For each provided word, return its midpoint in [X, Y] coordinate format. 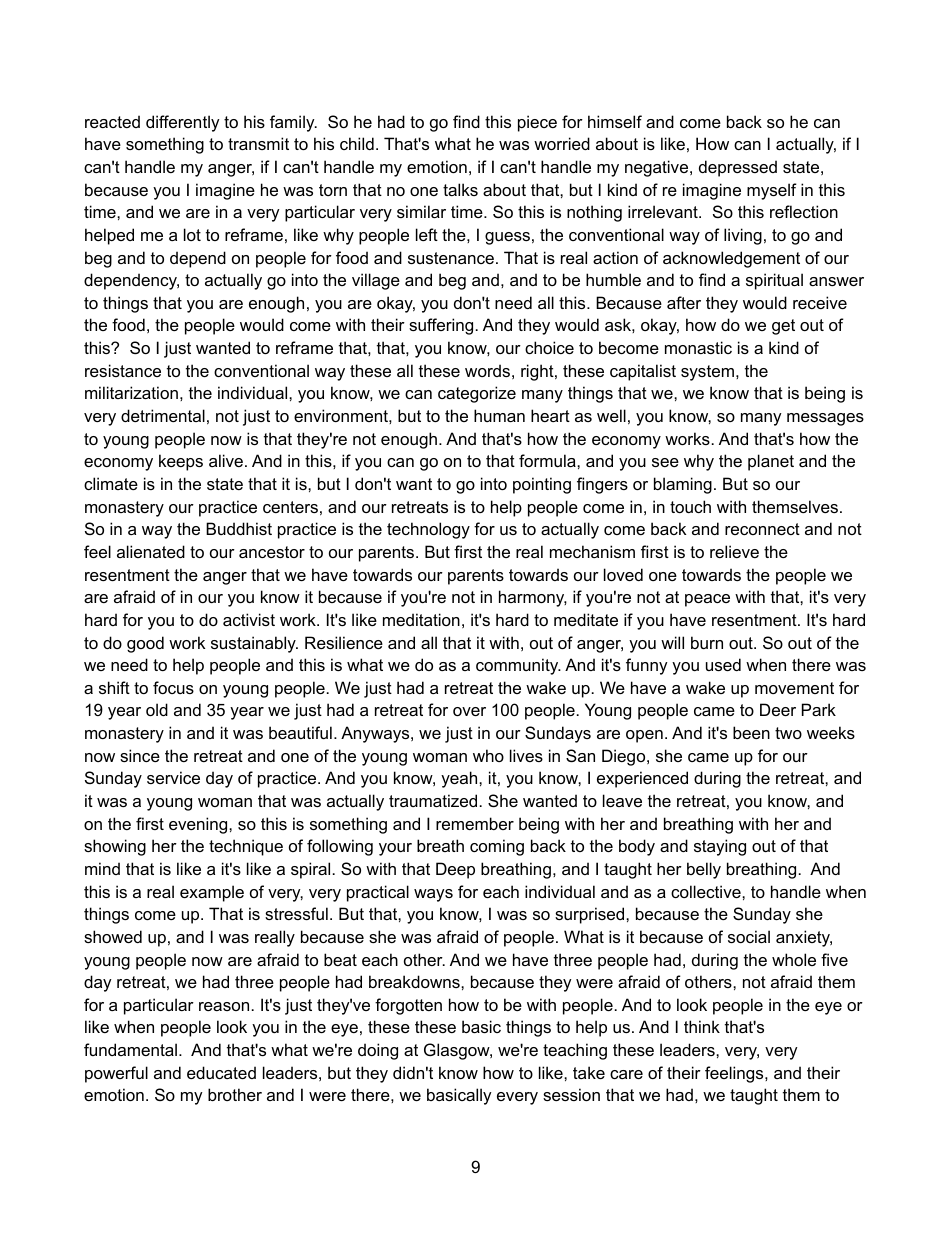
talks [460, 189]
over [469, 711]
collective [707, 891]
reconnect [762, 529]
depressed [738, 168]
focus [173, 687]
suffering [441, 326]
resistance [123, 370]
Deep [455, 870]
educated [221, 1072]
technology [428, 530]
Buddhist [239, 528]
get [783, 327]
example [212, 893]
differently [183, 123]
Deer [778, 709]
